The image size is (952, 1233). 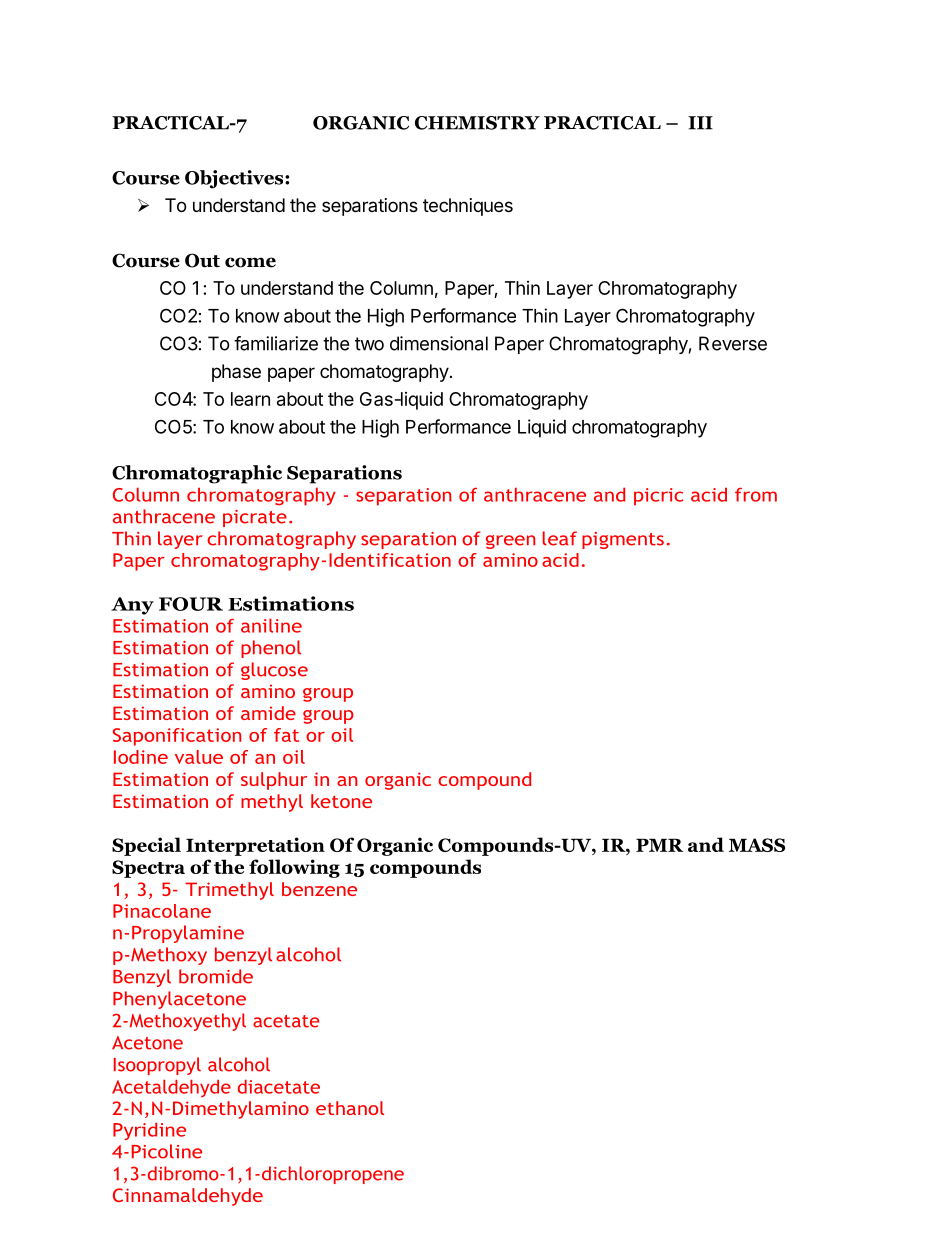 What do you see at coordinates (350, 1108) in the screenshot?
I see `ethanol` at bounding box center [350, 1108].
